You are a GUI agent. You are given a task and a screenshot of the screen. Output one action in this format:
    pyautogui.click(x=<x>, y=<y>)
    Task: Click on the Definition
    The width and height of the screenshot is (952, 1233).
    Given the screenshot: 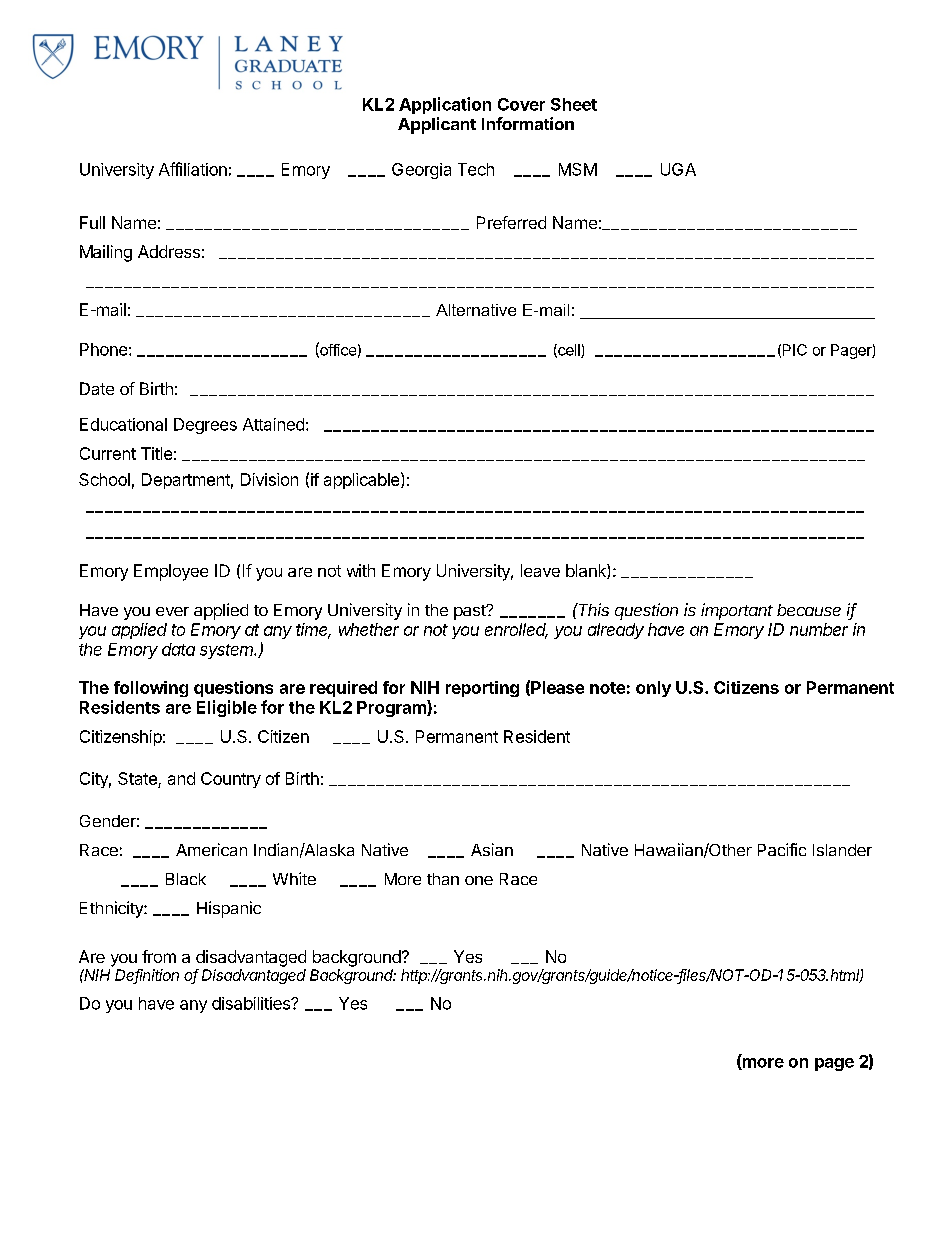 What is the action you would take?
    pyautogui.click(x=147, y=976)
